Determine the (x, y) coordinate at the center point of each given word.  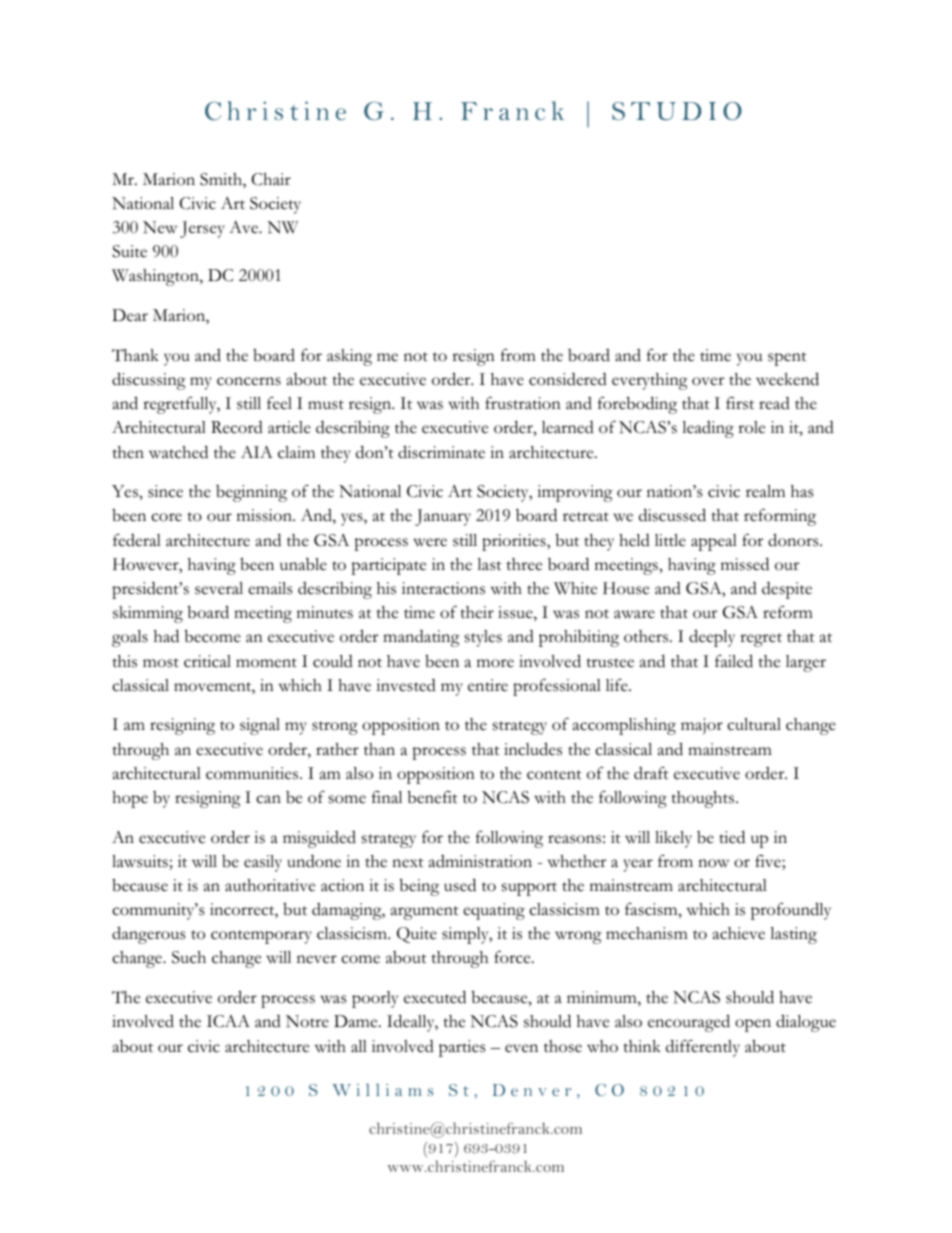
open (753, 1025)
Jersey (202, 229)
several (219, 588)
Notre (307, 1021)
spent (787, 359)
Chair (271, 179)
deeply (712, 638)
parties (462, 1048)
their (477, 612)
